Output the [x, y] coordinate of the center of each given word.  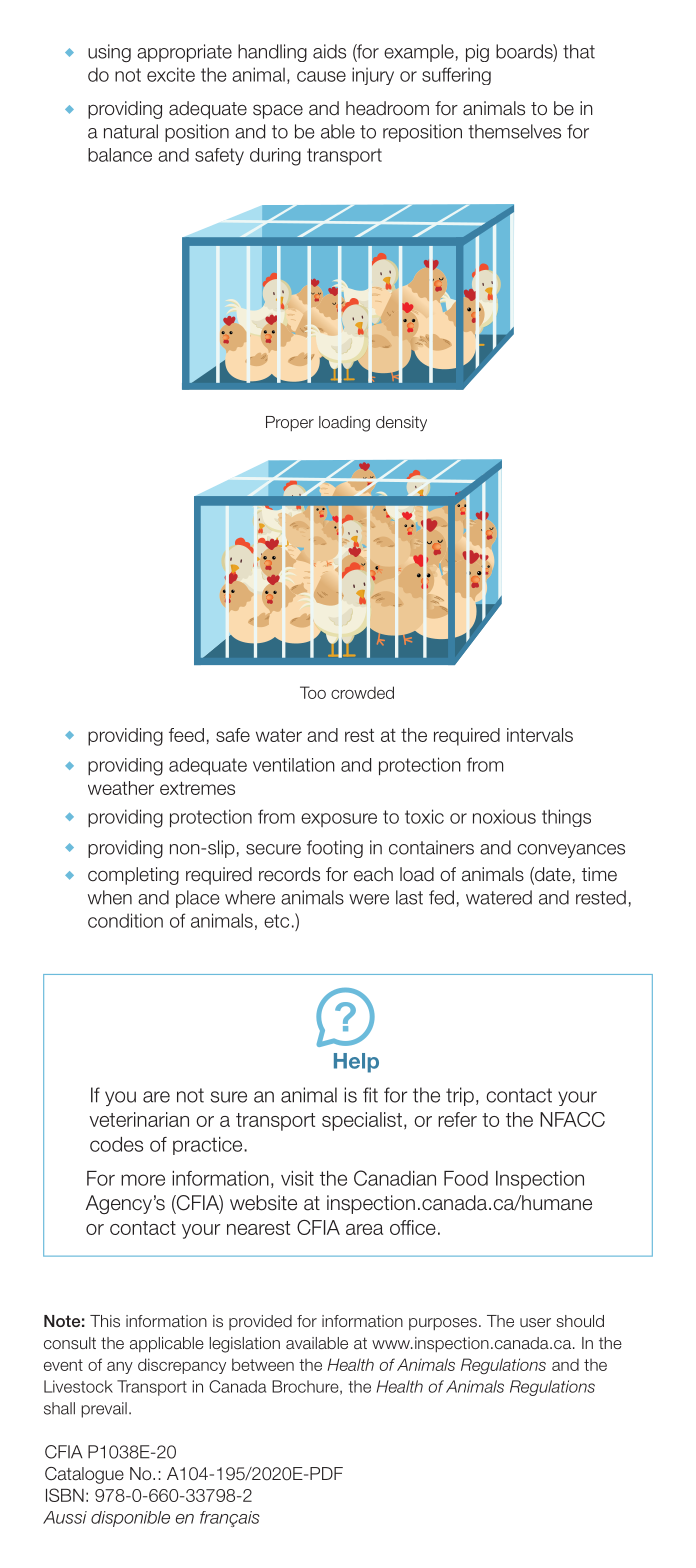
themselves [514, 131]
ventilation [294, 765]
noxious [504, 817]
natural [131, 131]
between [263, 1364]
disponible [130, 1519]
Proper [290, 423]
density [401, 423]
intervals [540, 735]
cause [321, 76]
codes [116, 1144]
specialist [362, 1121]
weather [121, 788]
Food [466, 1178]
